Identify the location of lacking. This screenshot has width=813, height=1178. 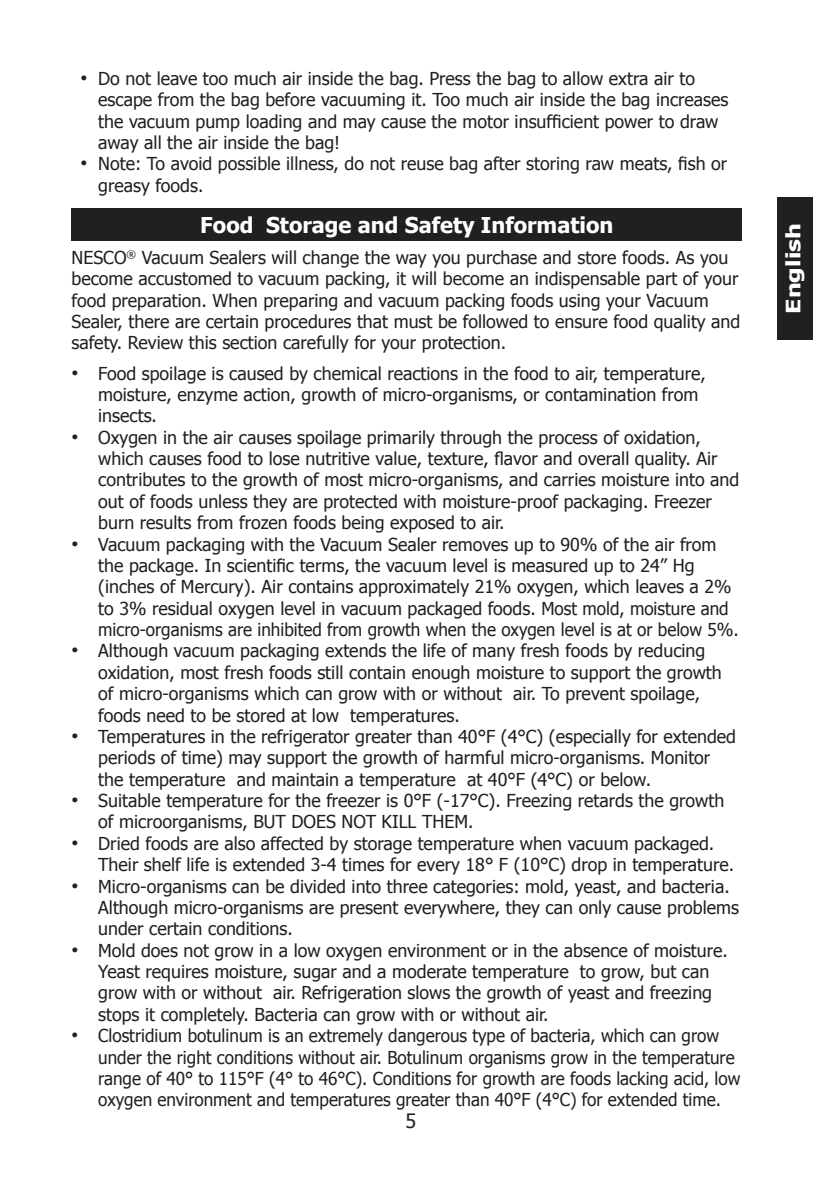
(642, 1080).
